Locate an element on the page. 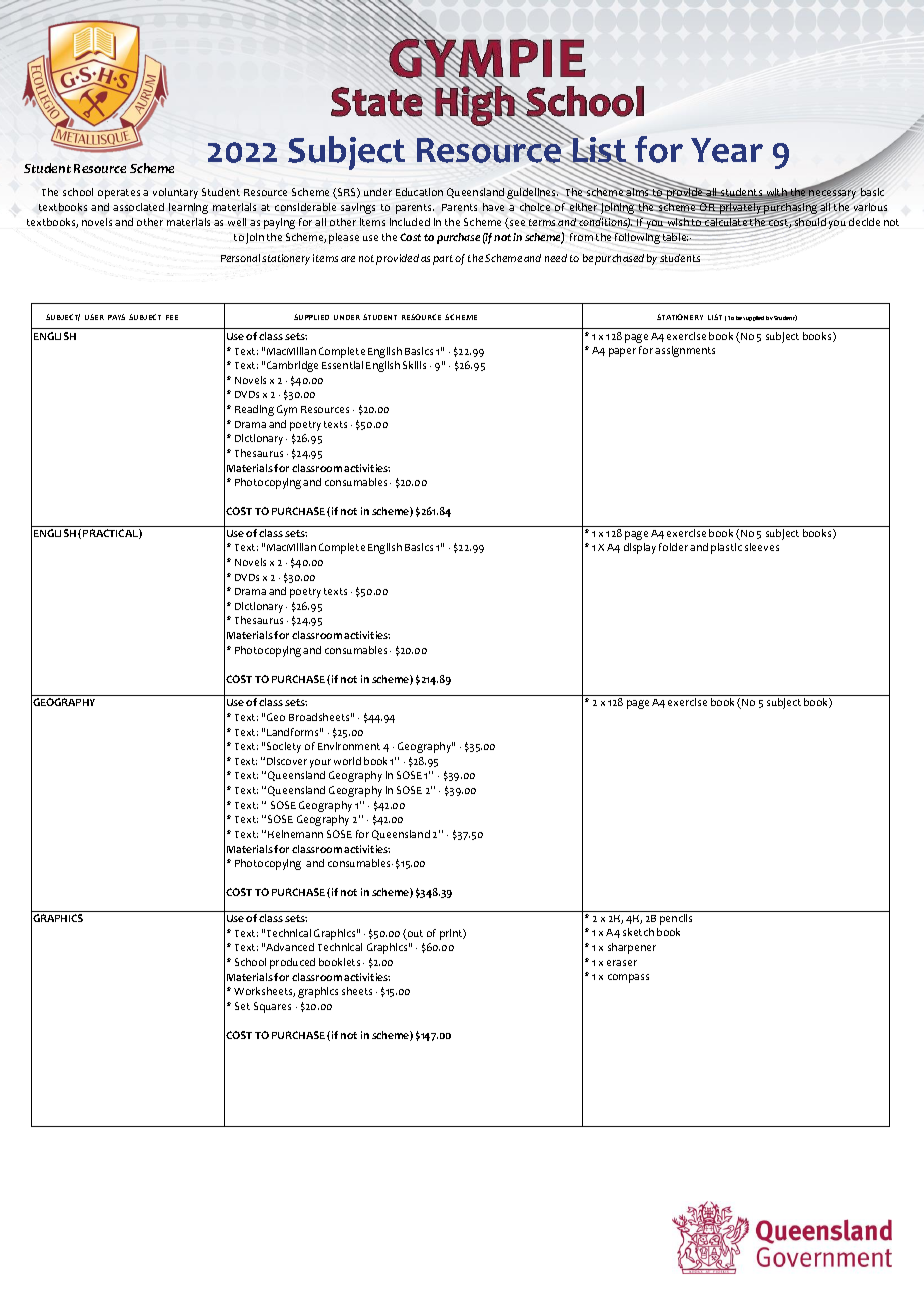 This page has width=924, height=1307. voluntary is located at coordinates (175, 193).
